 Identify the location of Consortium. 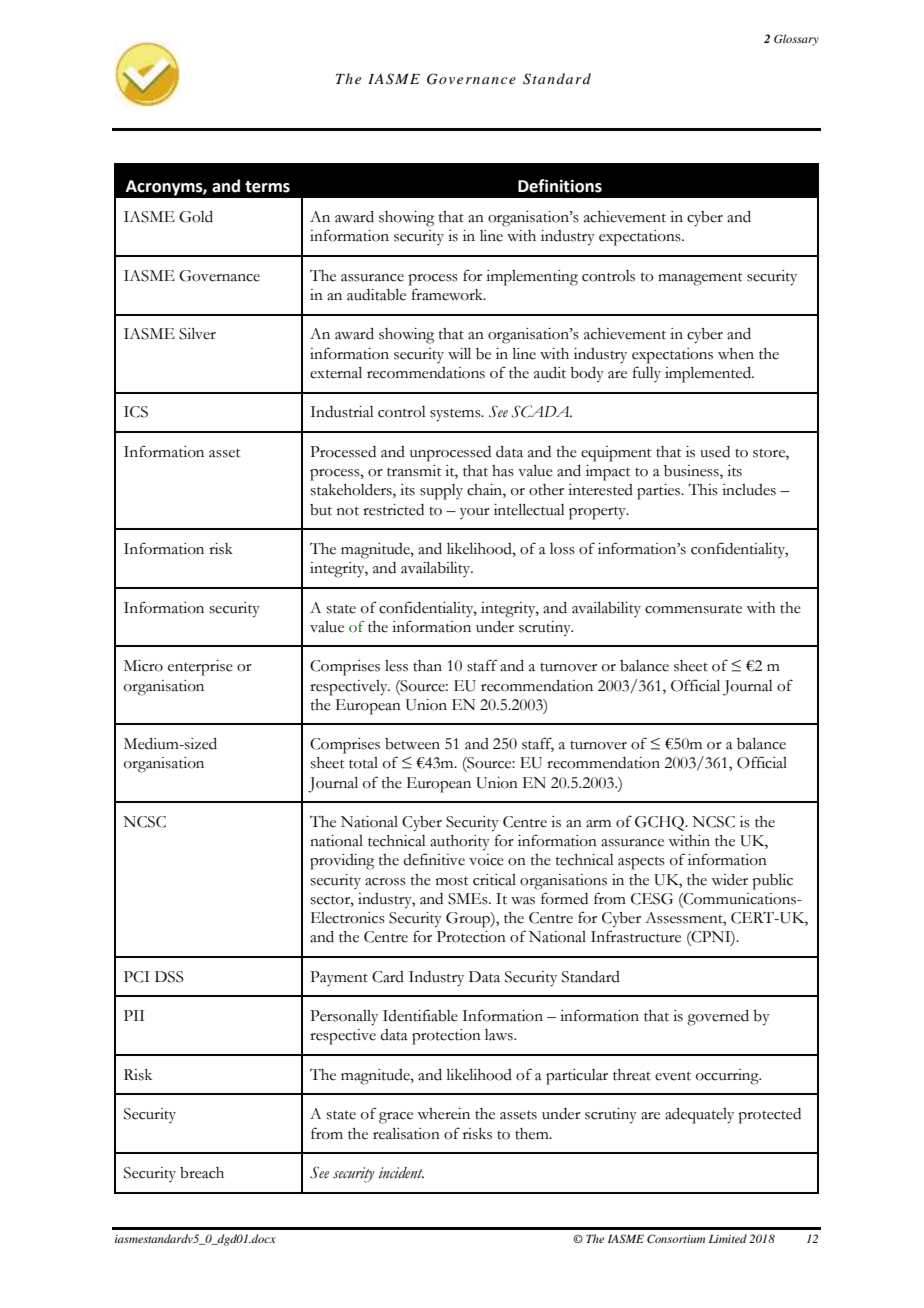
(676, 1238).
